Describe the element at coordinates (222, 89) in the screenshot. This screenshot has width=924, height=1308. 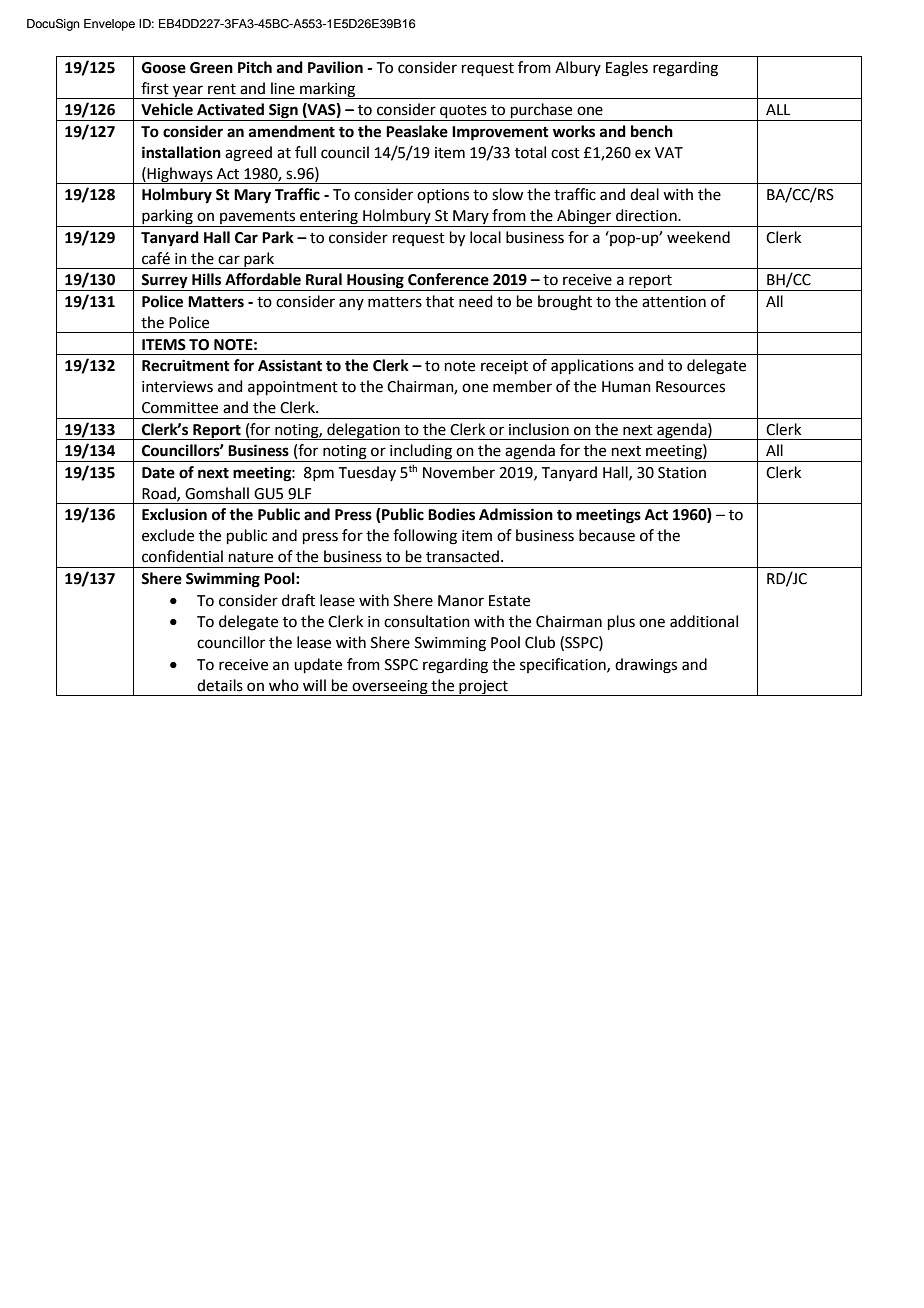
I see `rent` at that location.
